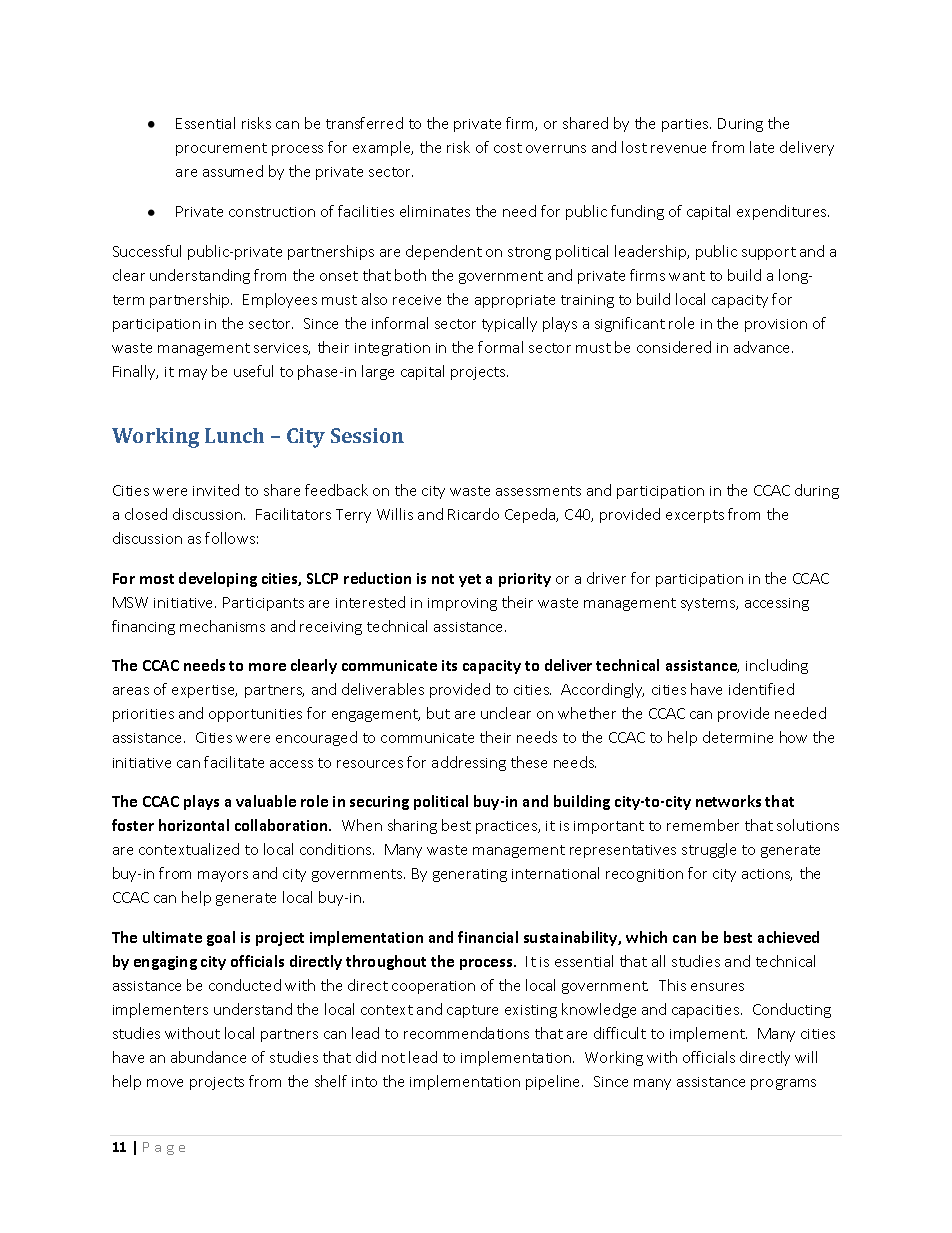 This document has width=952, height=1233. I want to click on advance, so click(763, 347).
